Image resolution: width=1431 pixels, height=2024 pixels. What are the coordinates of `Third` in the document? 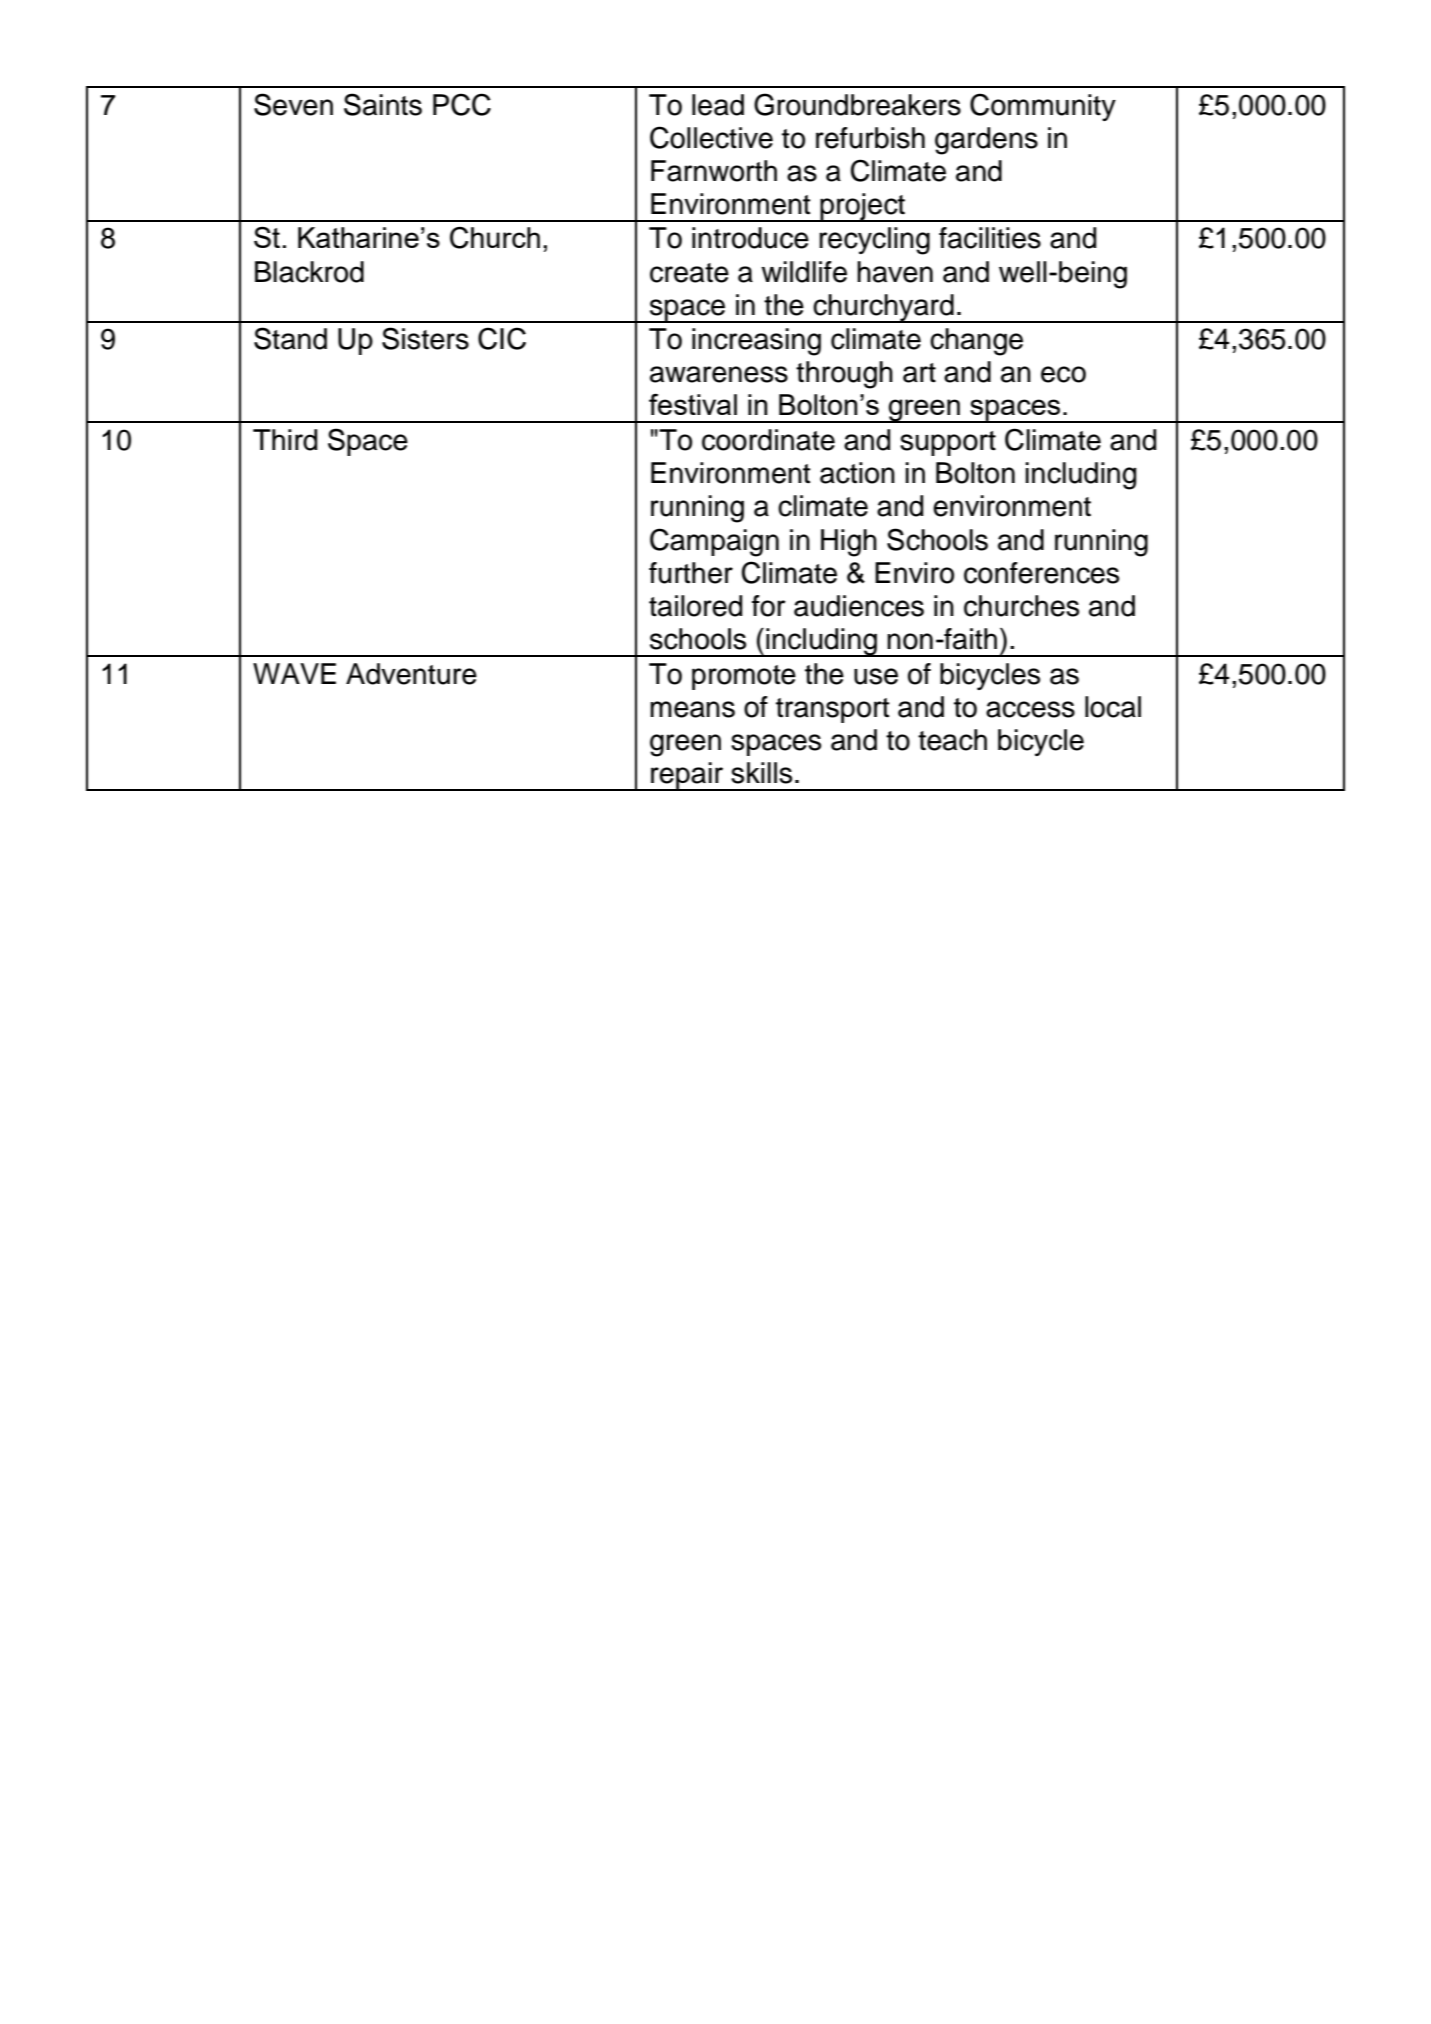 It's located at (285, 440).
